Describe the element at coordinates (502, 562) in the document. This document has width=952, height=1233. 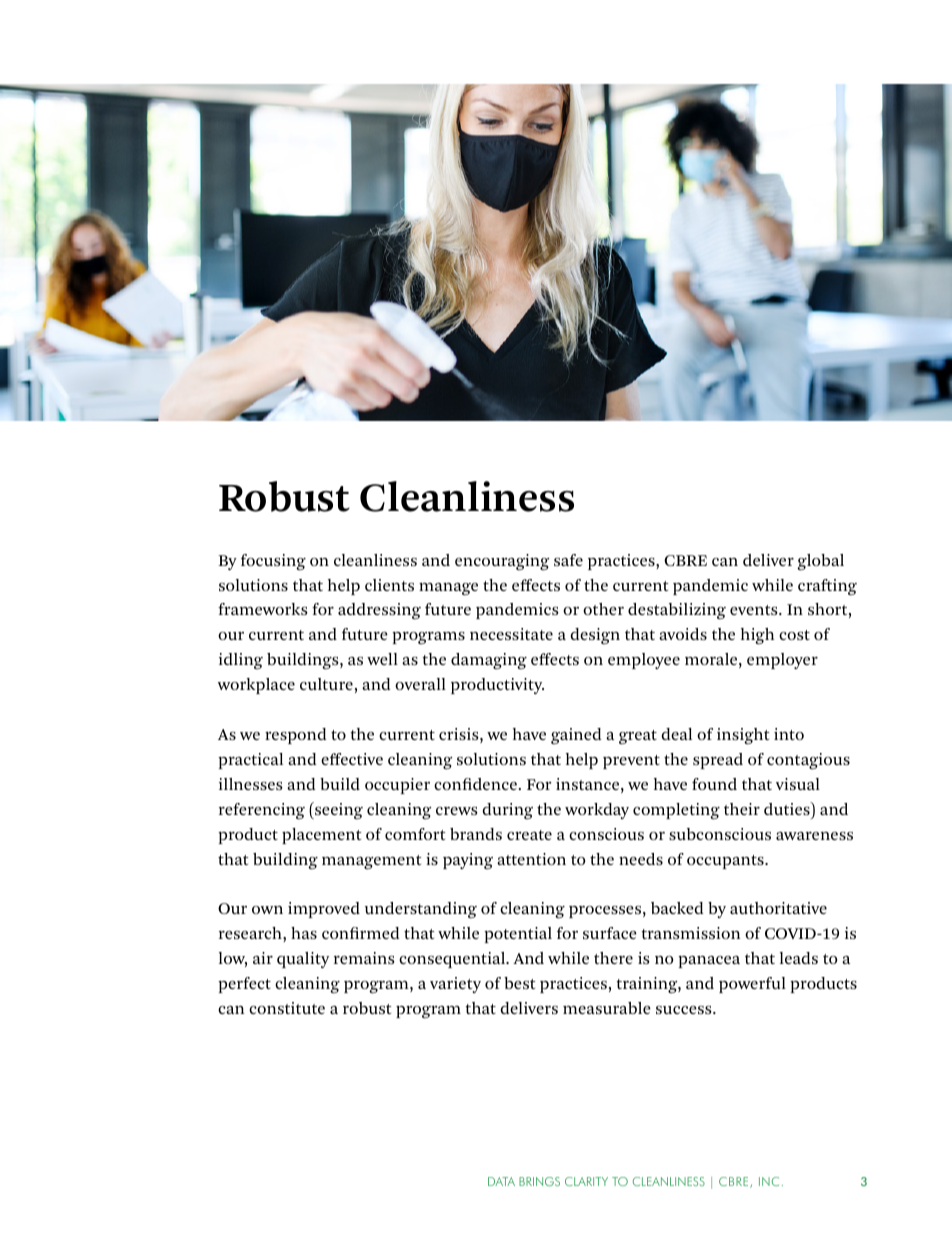
I see `encouraging` at that location.
